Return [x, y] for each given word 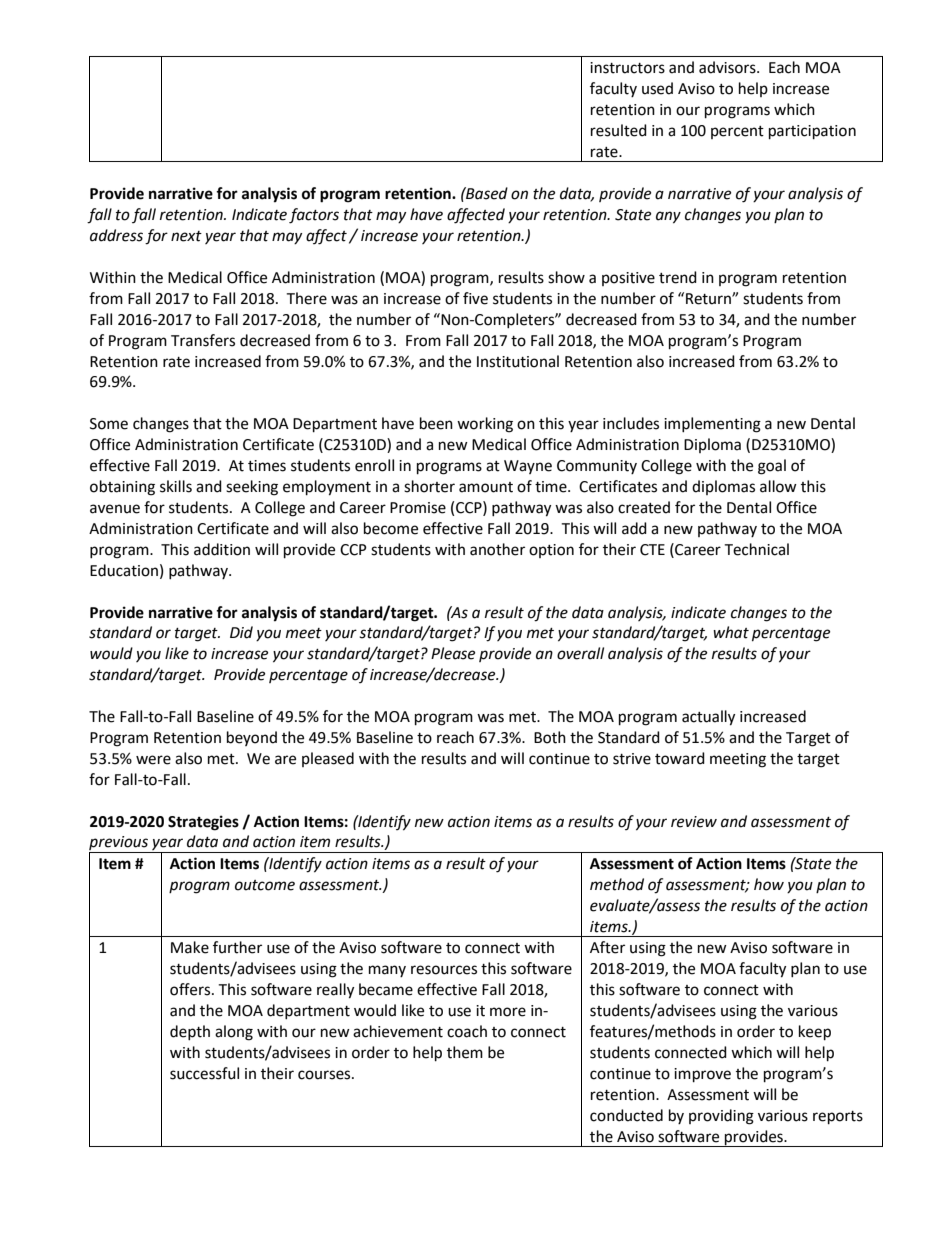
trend [678, 277]
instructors [627, 68]
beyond [252, 738]
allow [778, 486]
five [475, 298]
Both [550, 737]
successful [204, 1073]
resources [444, 970]
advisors [728, 67]
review [694, 822]
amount [486, 487]
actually [708, 718]
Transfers [203, 340]
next [186, 236]
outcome [265, 885]
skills [176, 486]
